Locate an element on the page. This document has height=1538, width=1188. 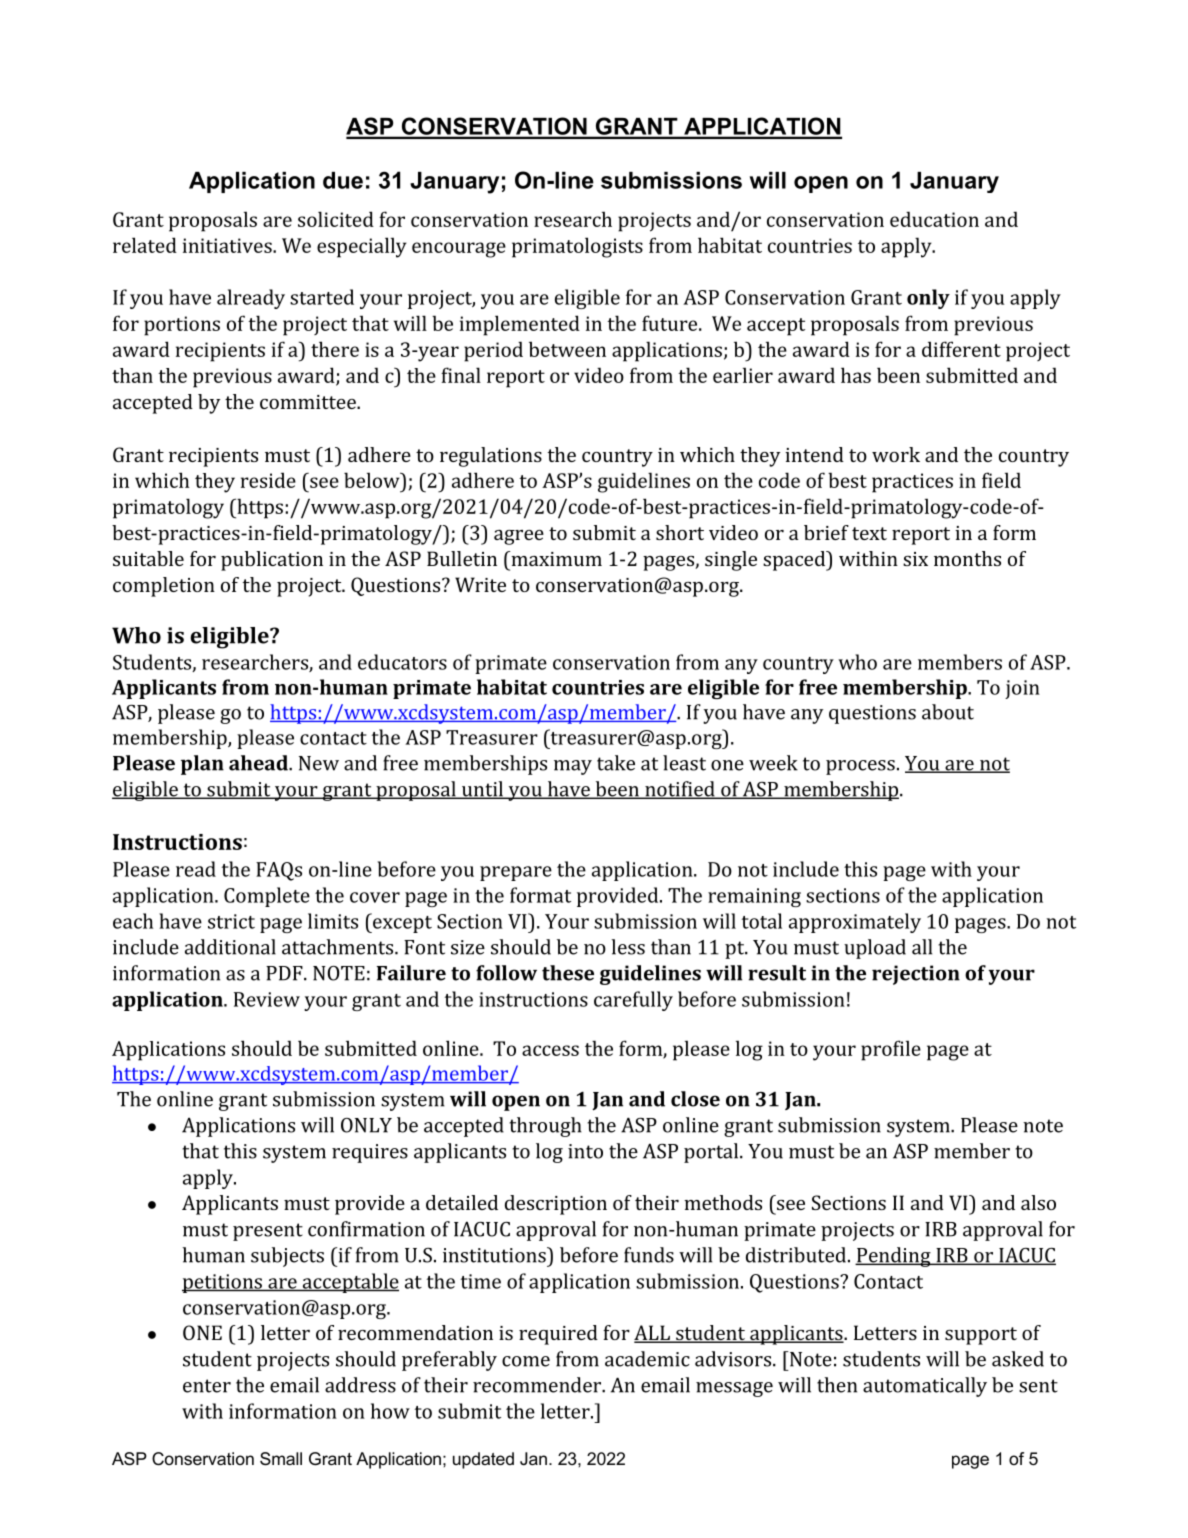
six is located at coordinates (915, 559).
